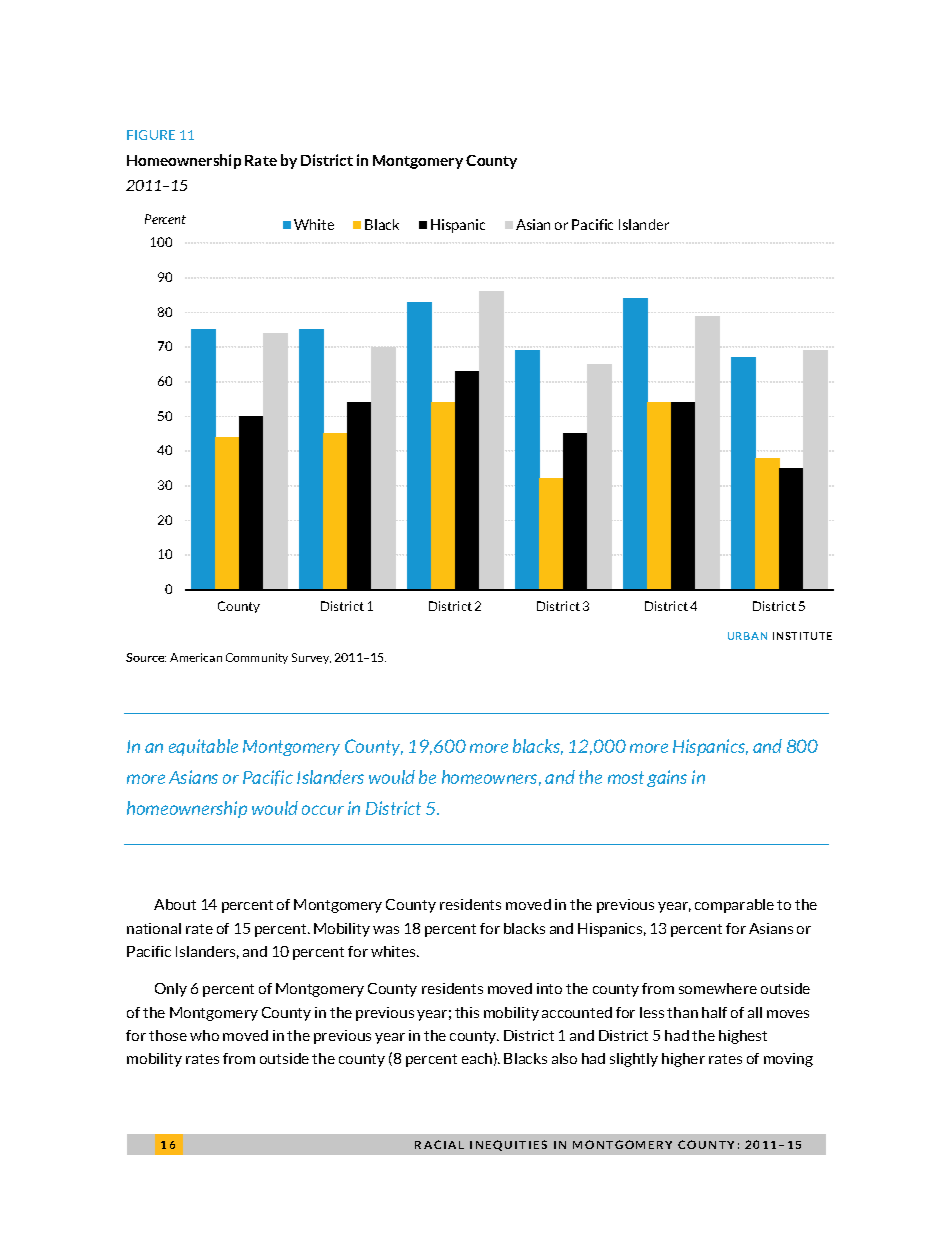 Image resolution: width=952 pixels, height=1233 pixels. What do you see at coordinates (802, 636) in the image?
I see `INSTITUTE` at bounding box center [802, 636].
